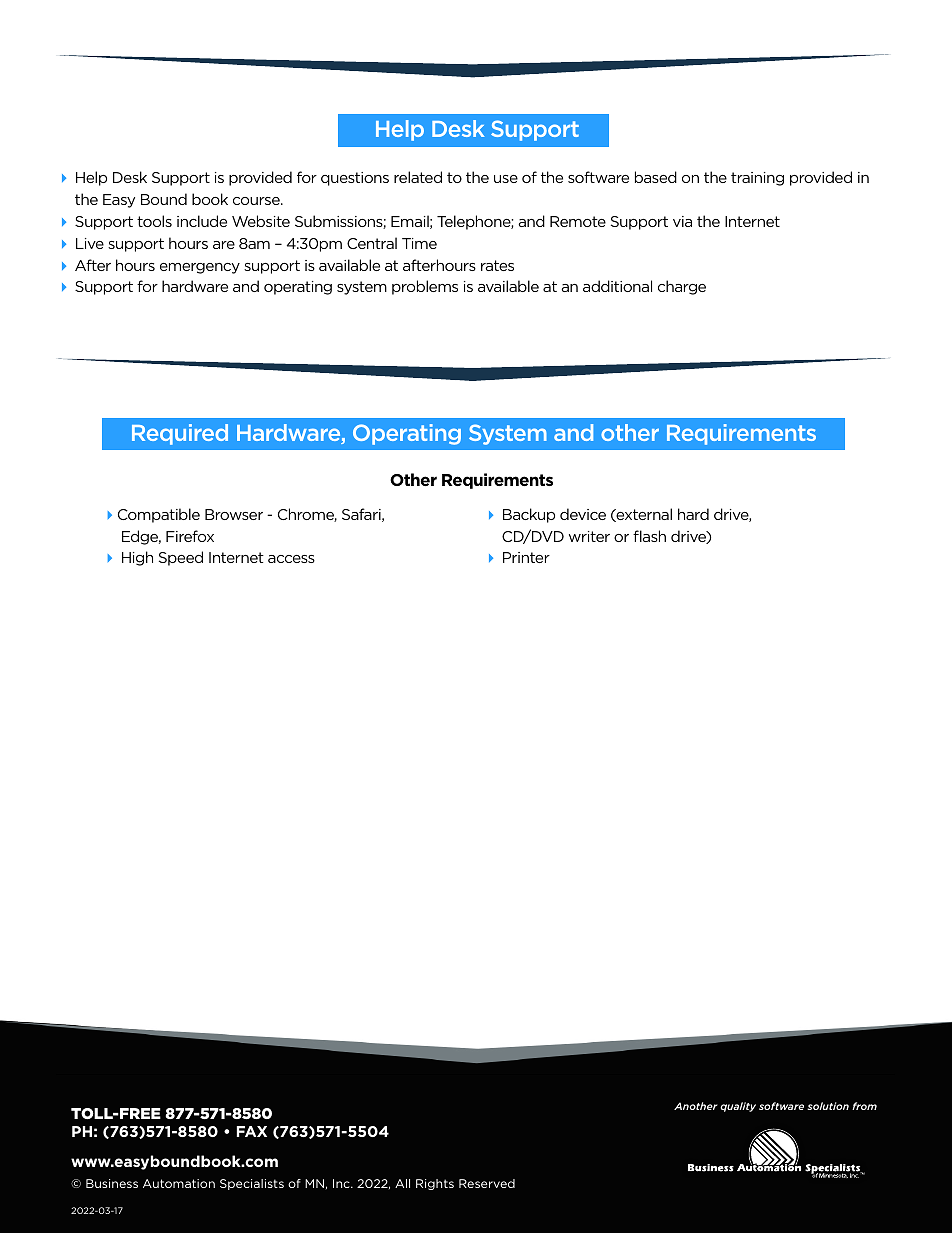 The height and width of the screenshot is (1233, 952). Describe the element at coordinates (252, 1131) in the screenshot. I see `FAX` at that location.
